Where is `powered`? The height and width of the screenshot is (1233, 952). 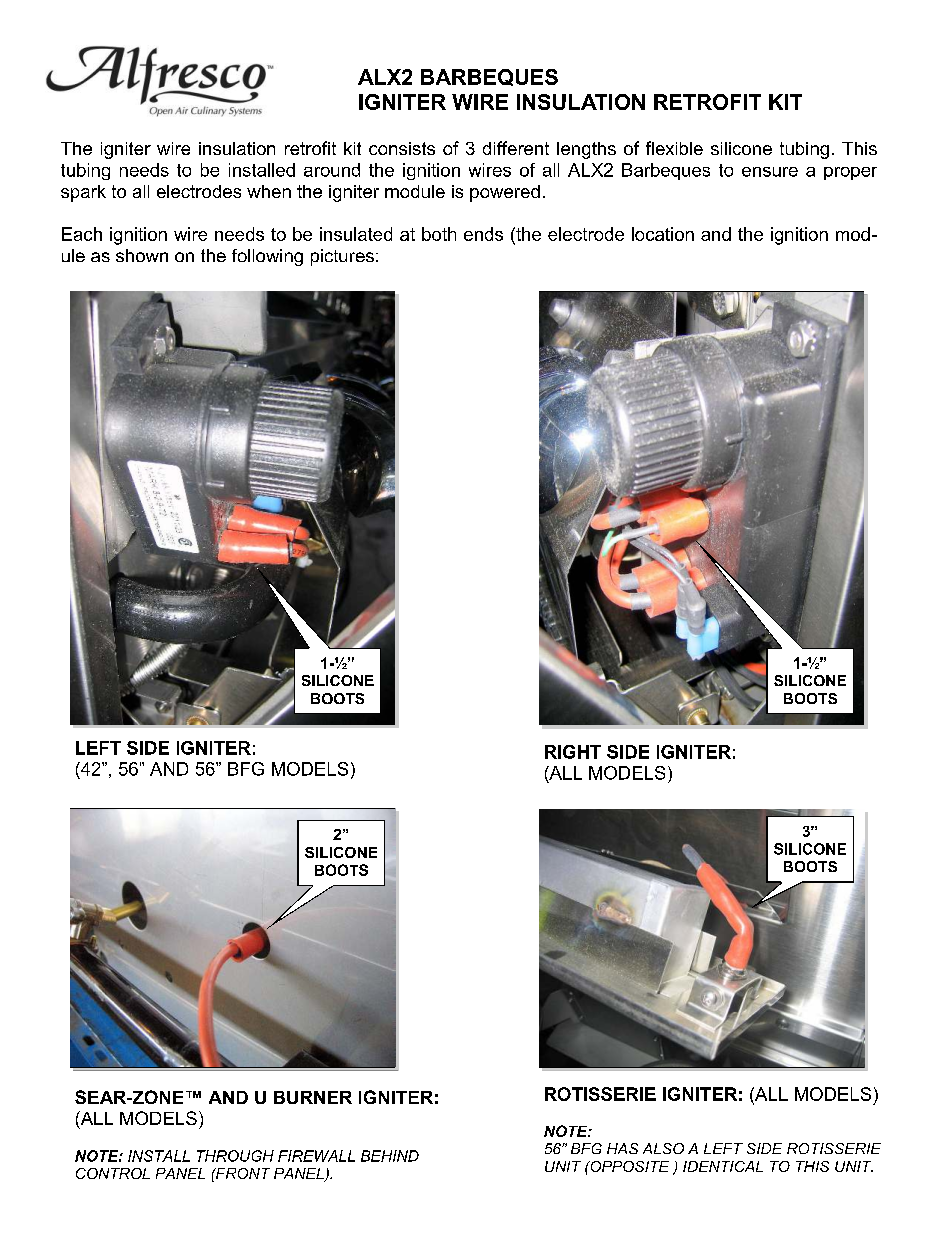 powered is located at coordinates (505, 193).
